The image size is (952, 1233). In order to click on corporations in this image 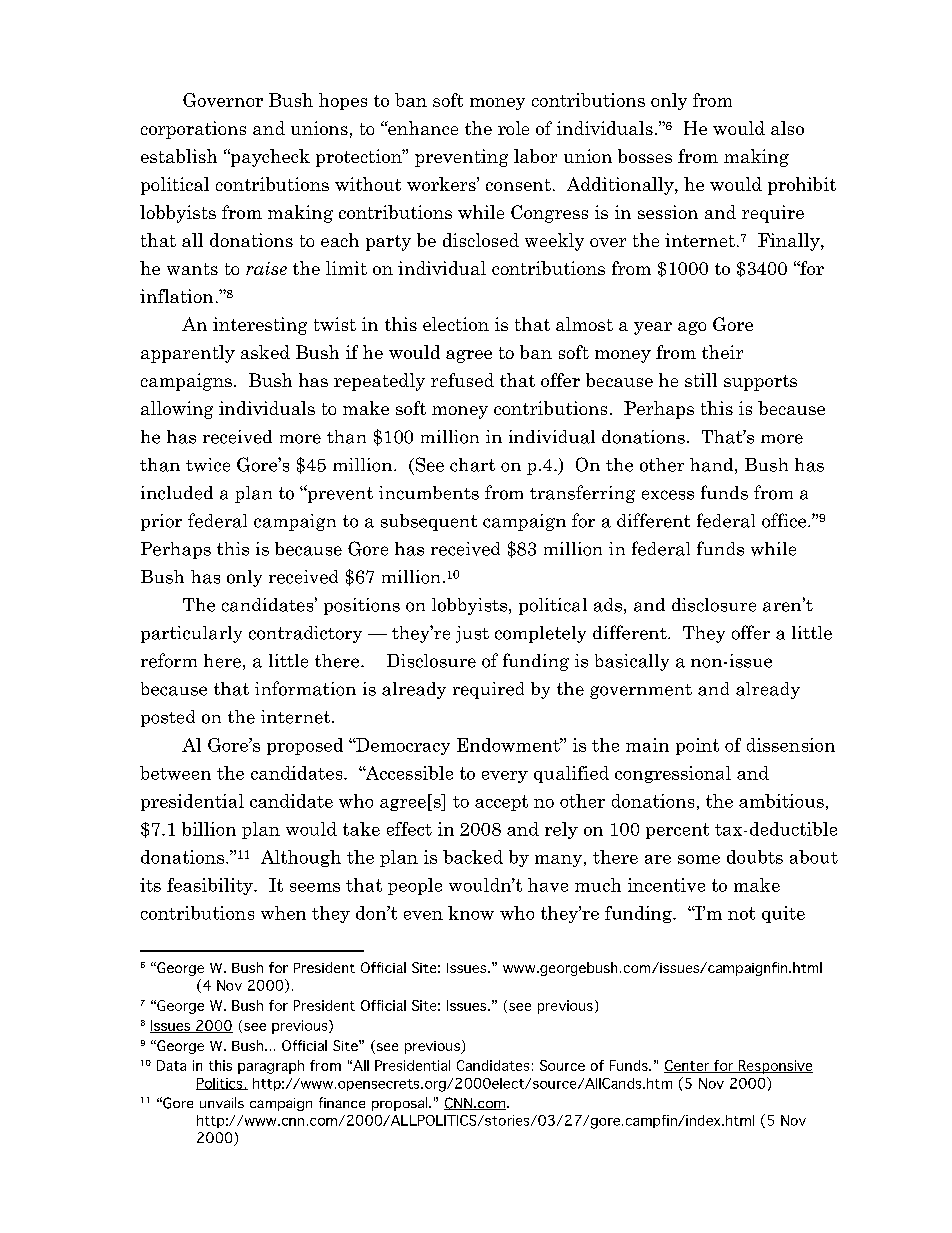, I will do `click(193, 130)`.
